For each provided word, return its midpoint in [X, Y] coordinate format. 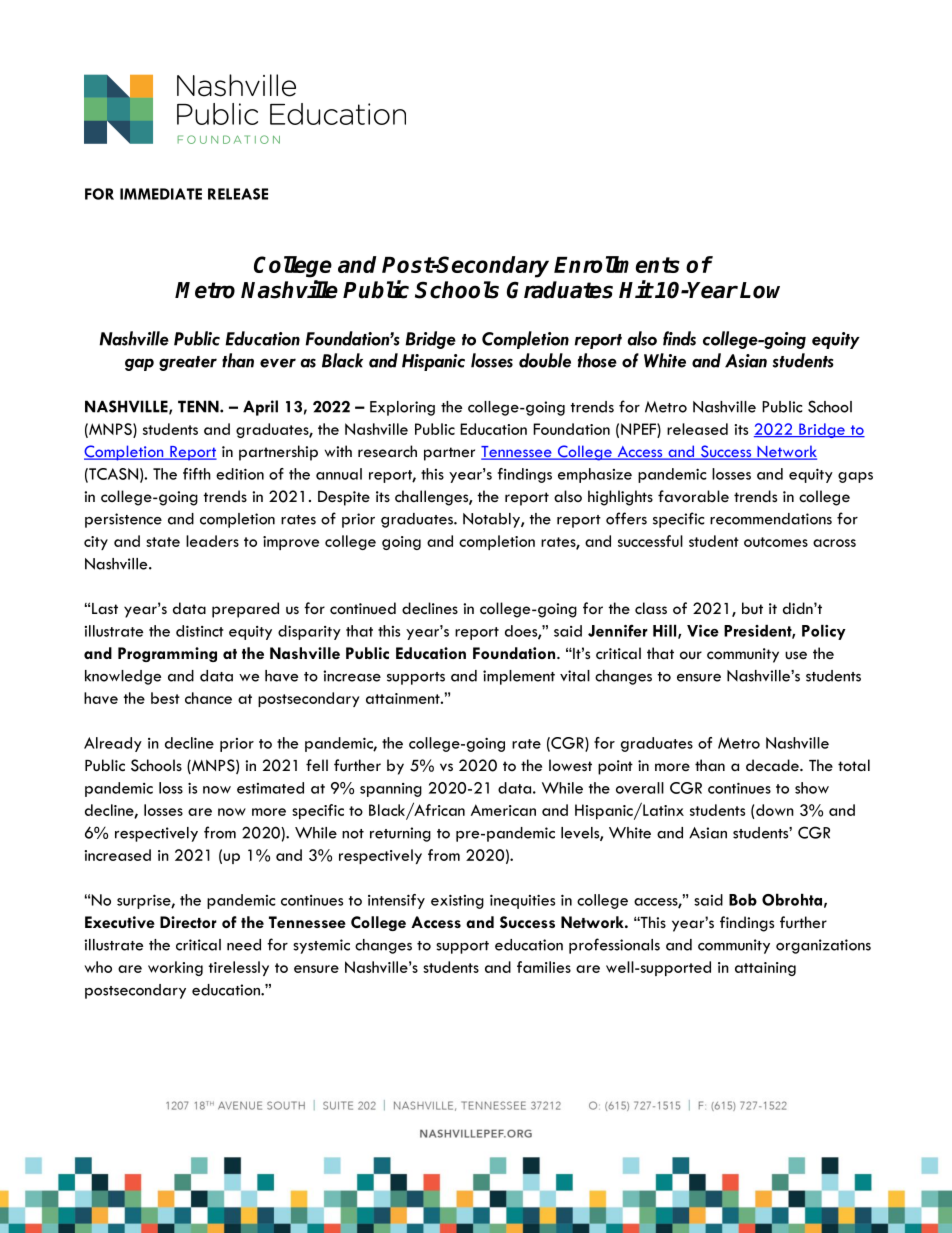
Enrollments [617, 264]
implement [519, 677]
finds [679, 338]
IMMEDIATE [161, 194]
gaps [855, 477]
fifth [197, 474]
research [387, 451]
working [175, 968]
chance [208, 698]
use [796, 655]
